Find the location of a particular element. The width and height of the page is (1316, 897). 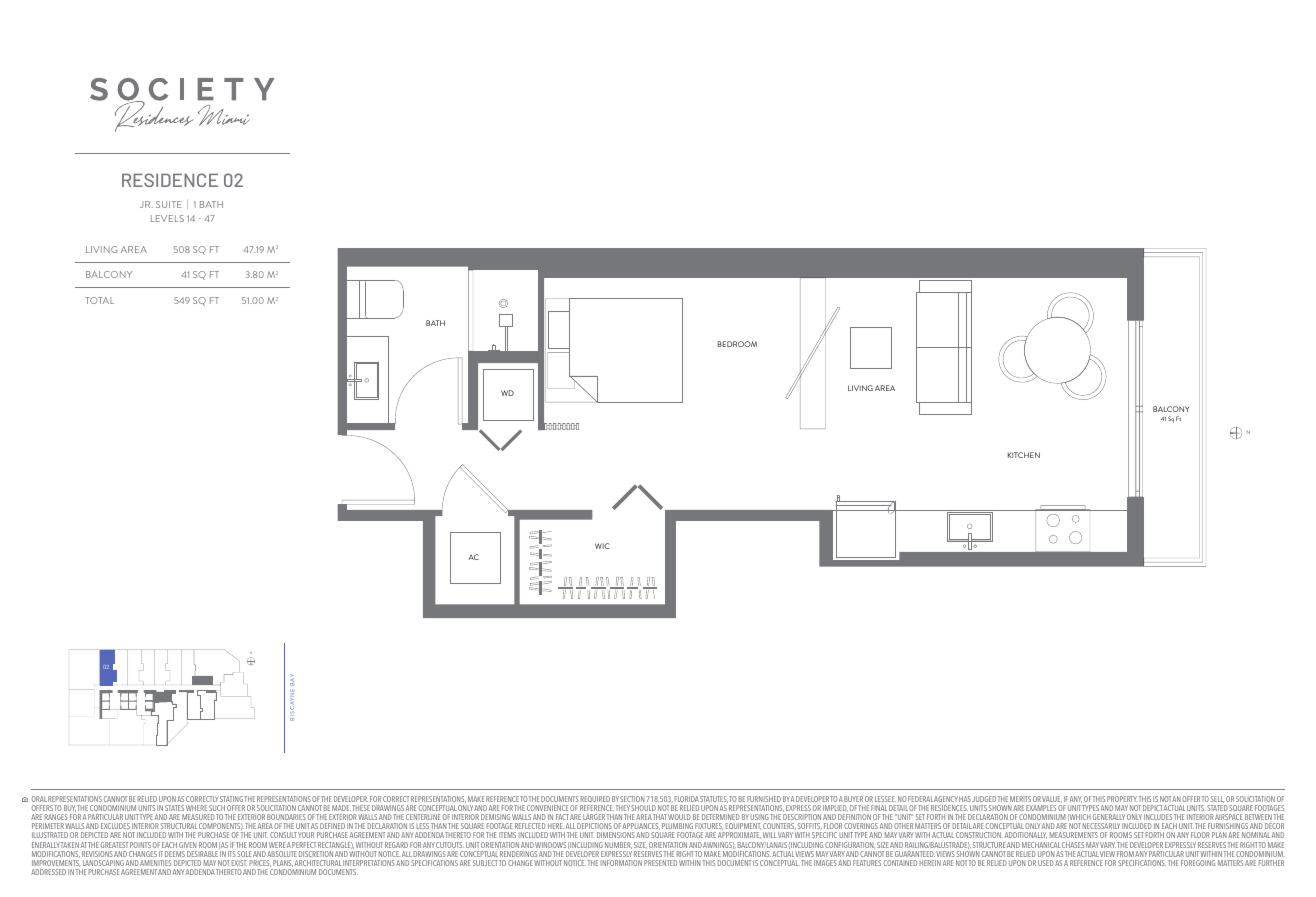

LEVELS is located at coordinates (167, 218).
